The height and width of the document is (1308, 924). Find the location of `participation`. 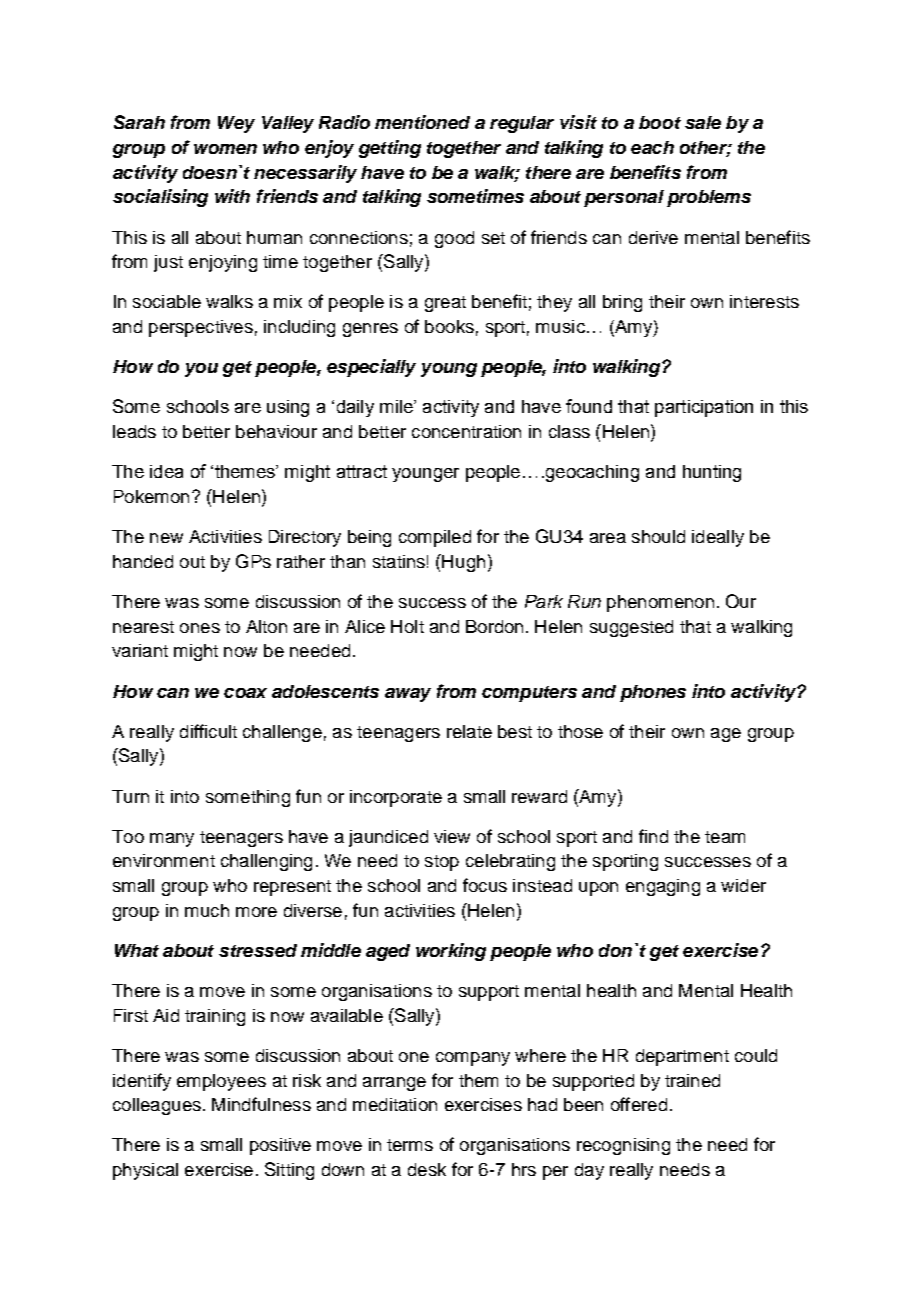

participation is located at coordinates (704, 408).
